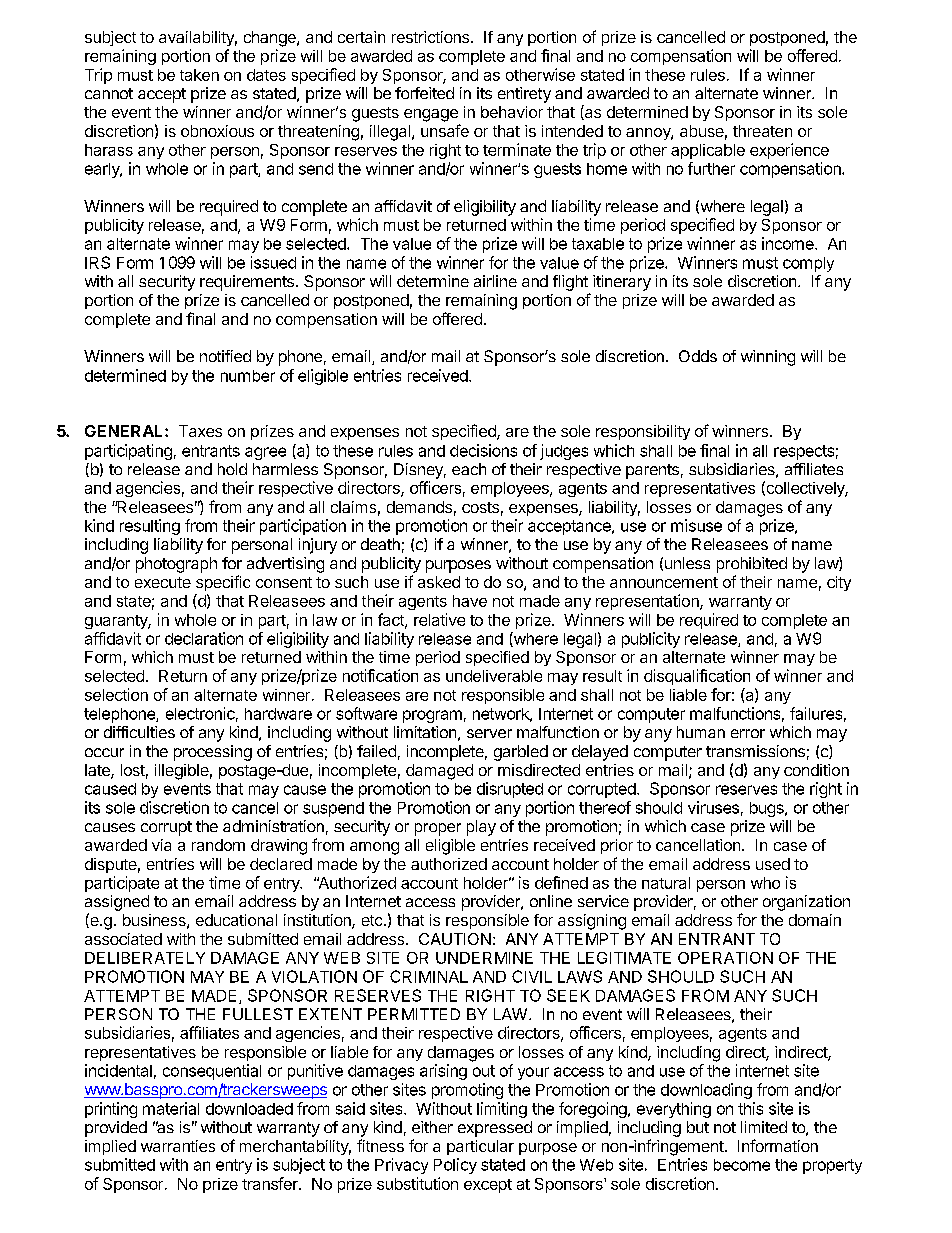 Image resolution: width=952 pixels, height=1233 pixels. I want to click on taken, so click(199, 75).
